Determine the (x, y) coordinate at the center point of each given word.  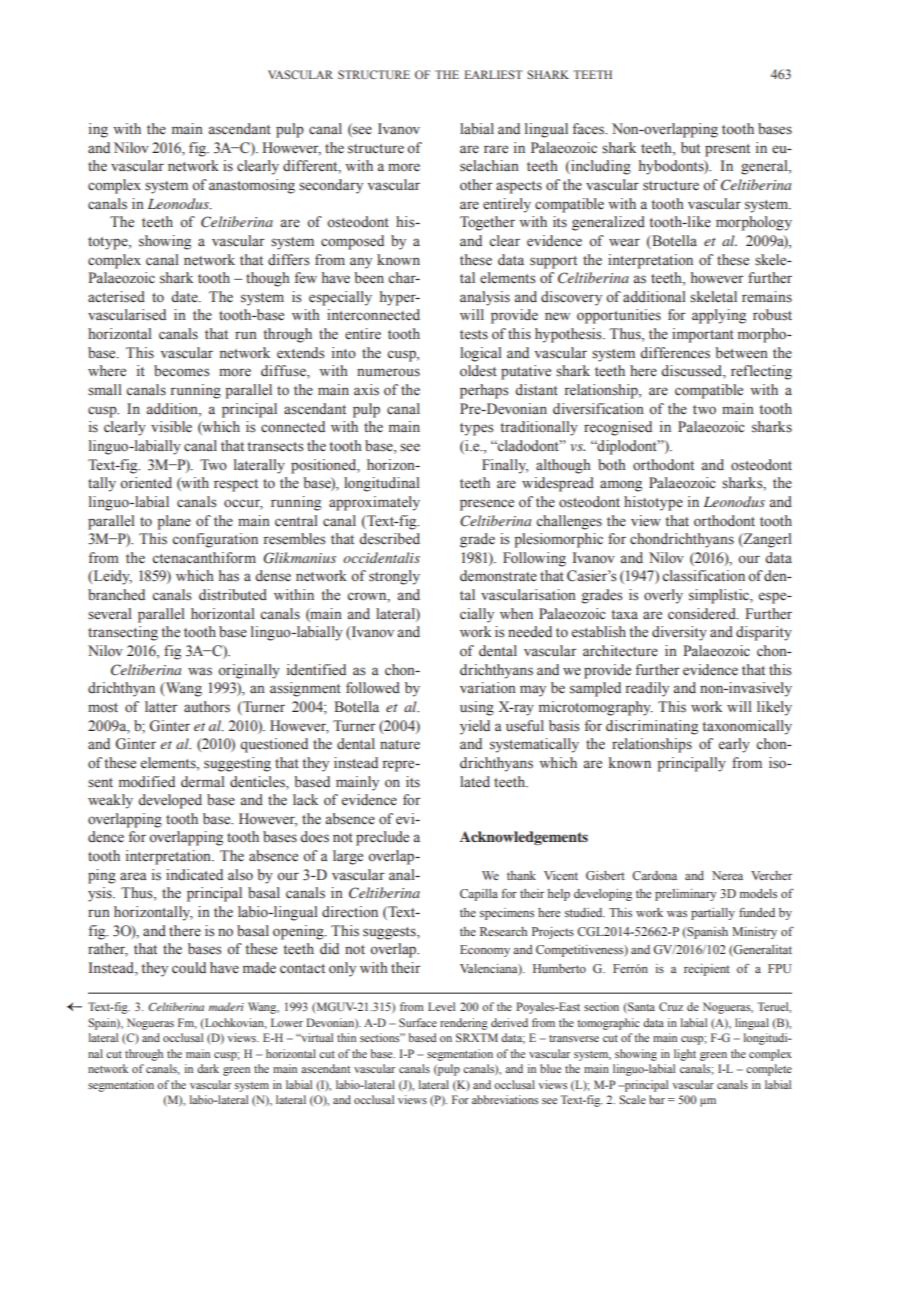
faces (590, 129)
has (229, 576)
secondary (331, 186)
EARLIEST (494, 74)
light (685, 1055)
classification (703, 576)
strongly (394, 577)
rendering (464, 1024)
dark (208, 1068)
